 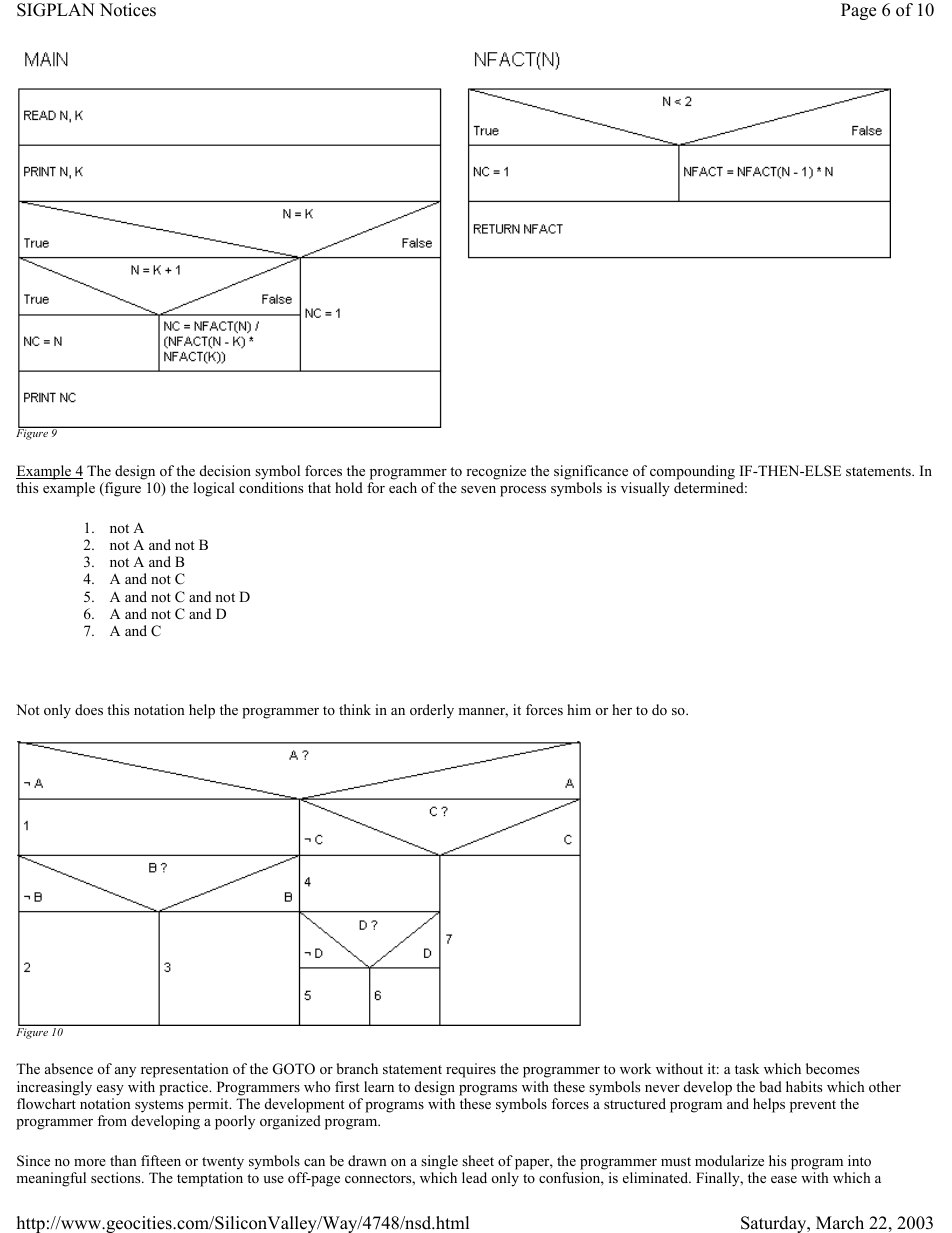 I want to click on does, so click(x=89, y=709).
